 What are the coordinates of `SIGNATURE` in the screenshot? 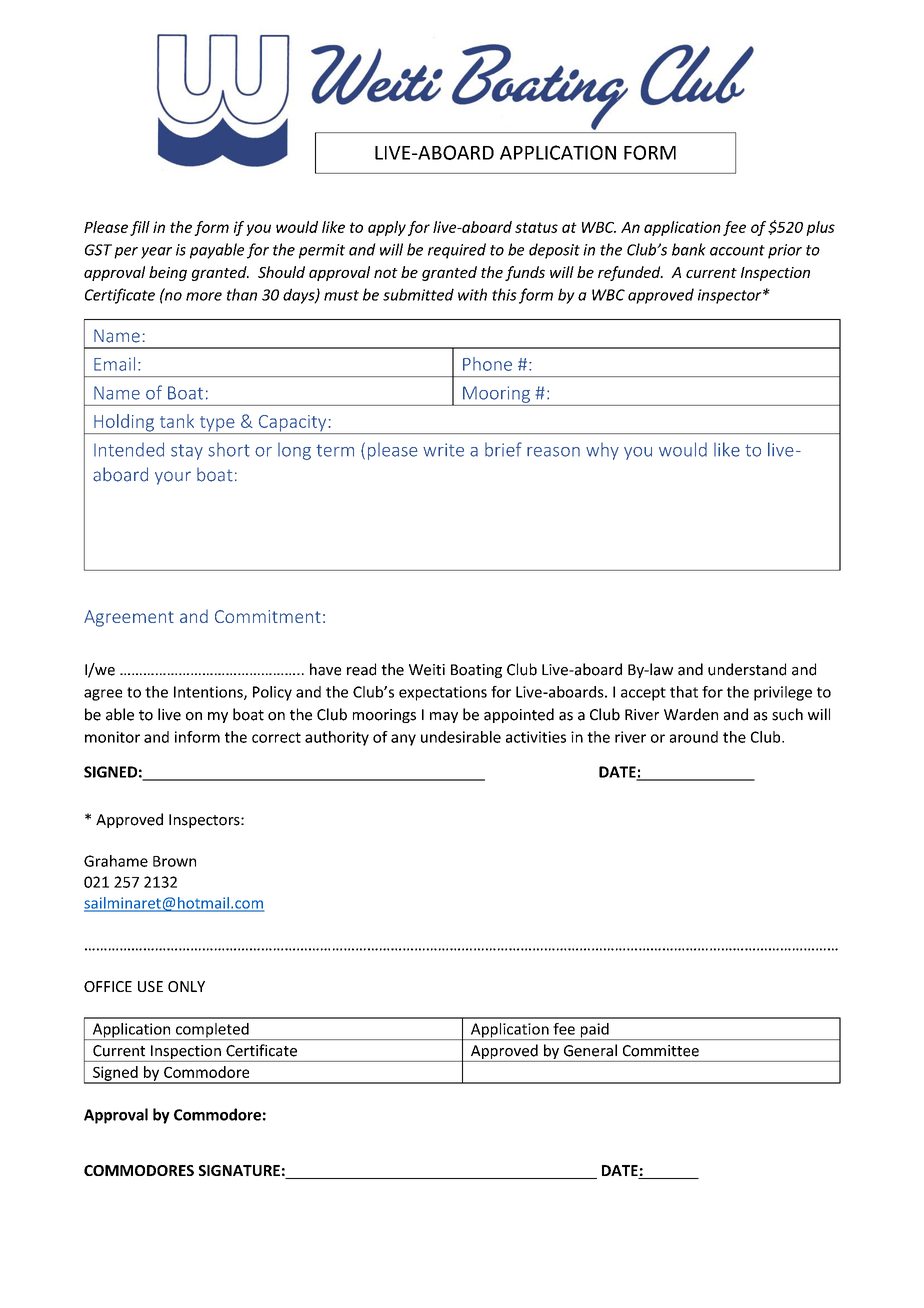 It's located at (239, 1170).
